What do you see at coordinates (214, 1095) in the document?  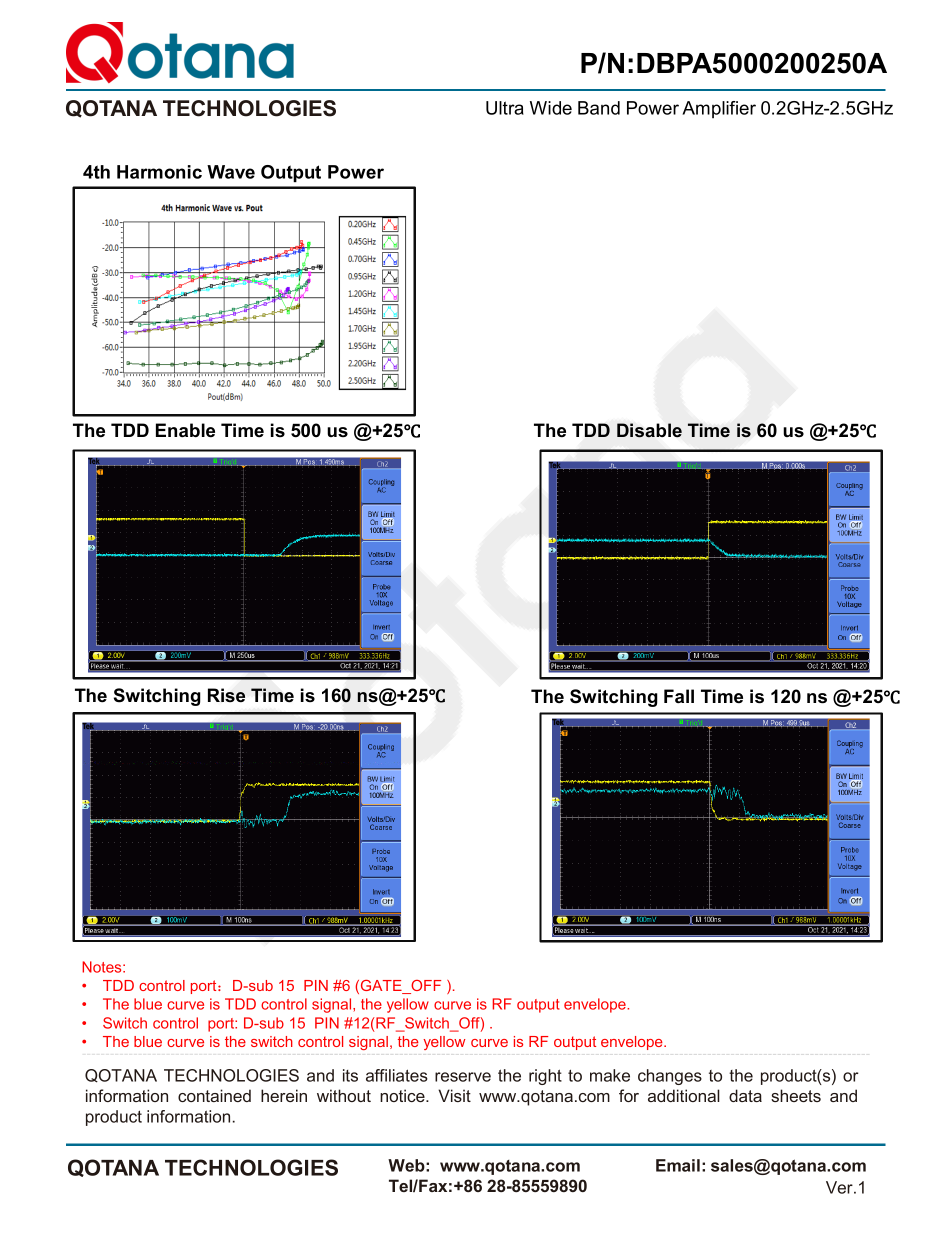 I see `contained` at bounding box center [214, 1095].
